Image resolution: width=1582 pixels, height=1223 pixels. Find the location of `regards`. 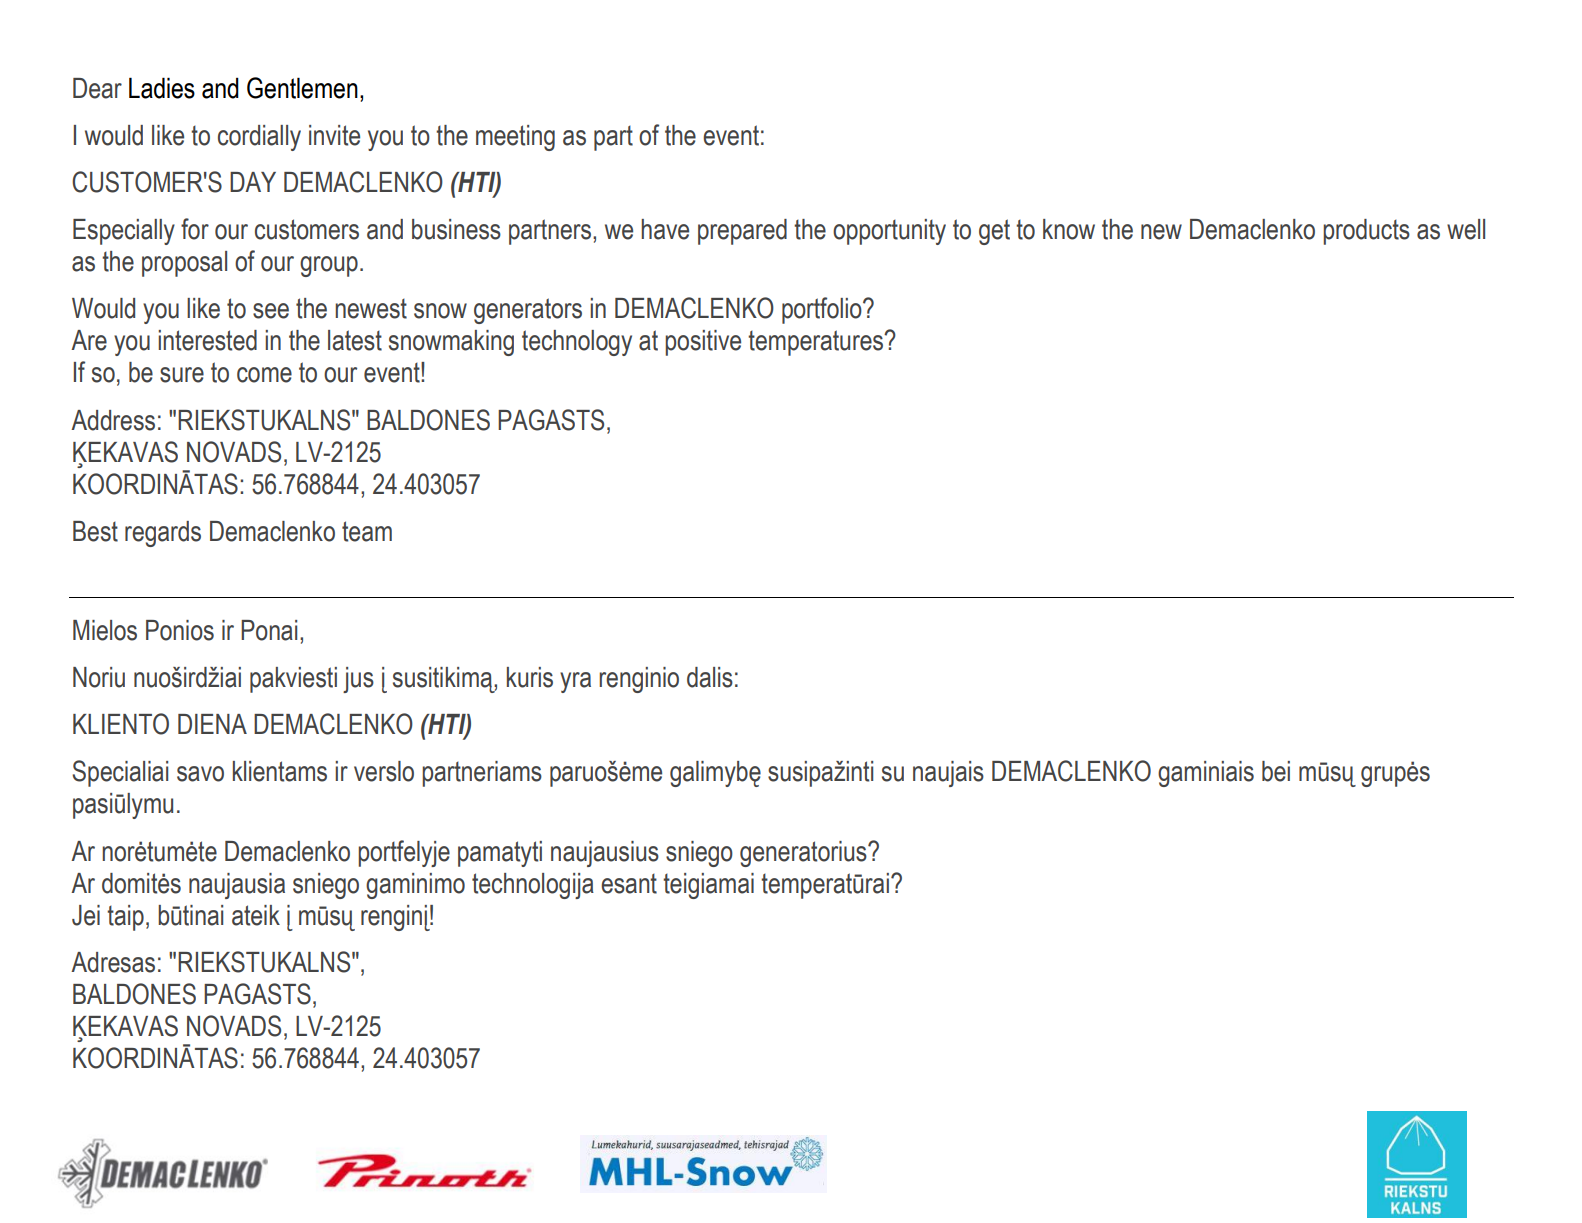

regards is located at coordinates (163, 534).
